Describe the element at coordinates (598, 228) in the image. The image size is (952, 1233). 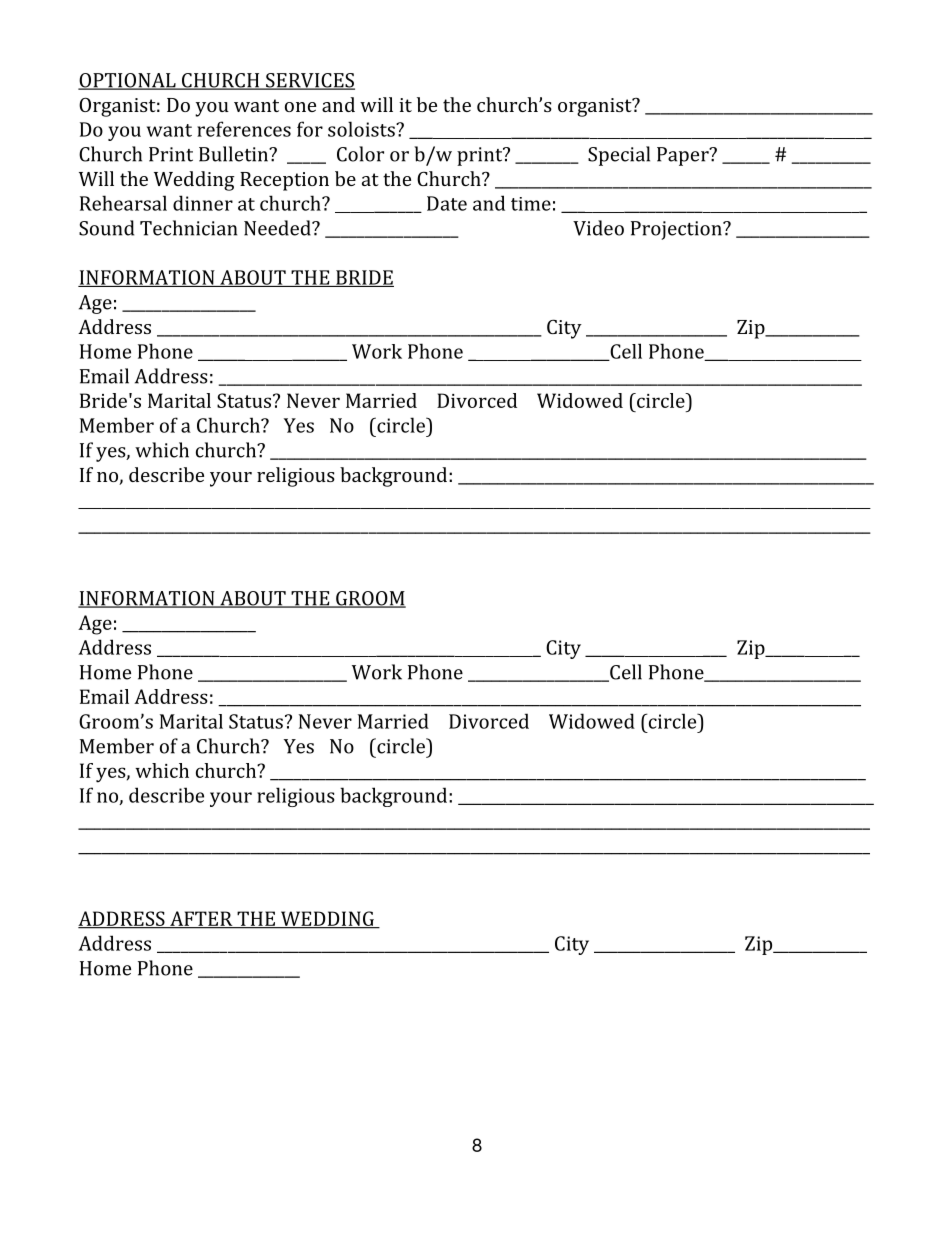
I see `Video` at that location.
